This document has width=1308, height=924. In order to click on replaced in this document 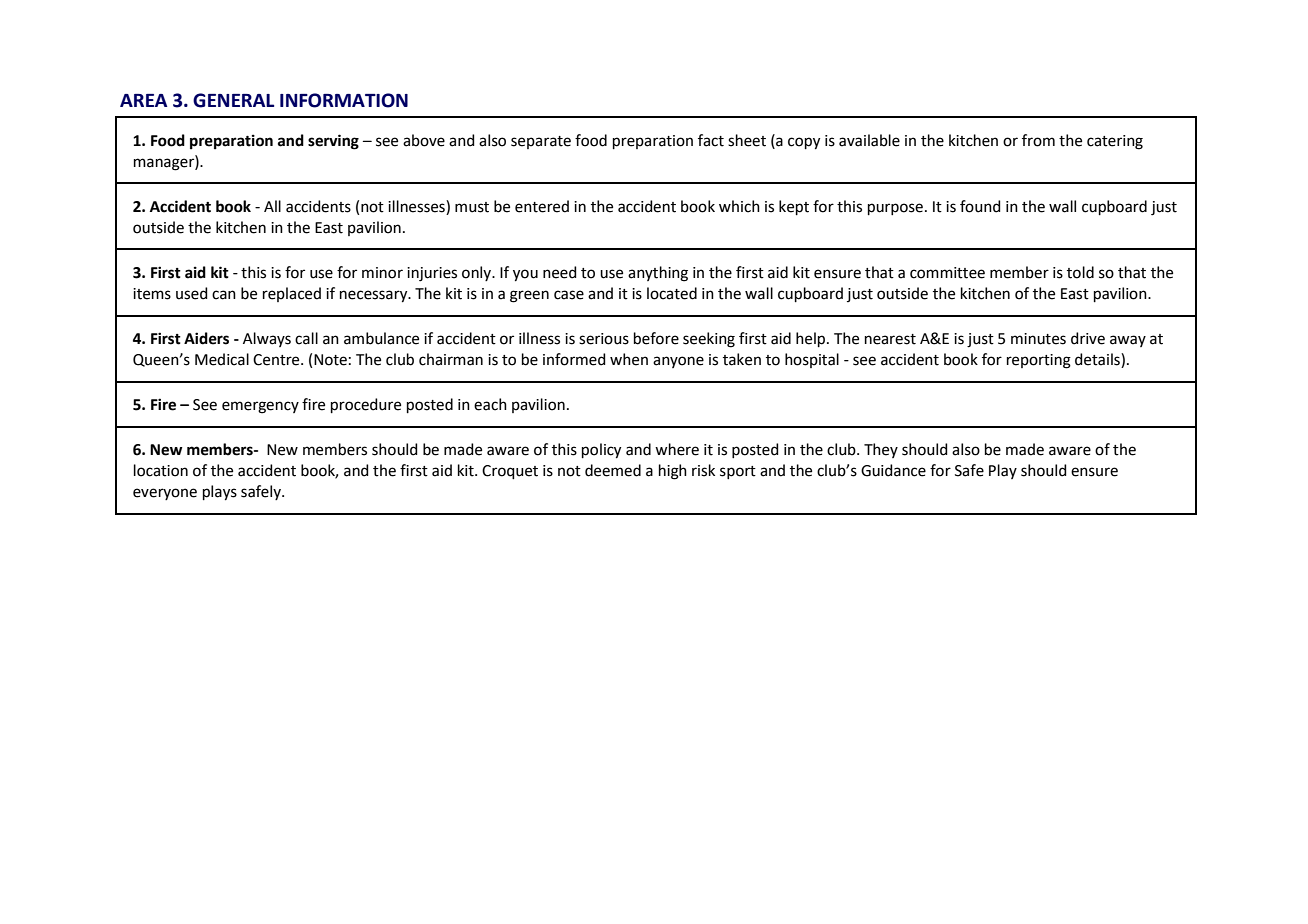, I will do `click(292, 294)`.
